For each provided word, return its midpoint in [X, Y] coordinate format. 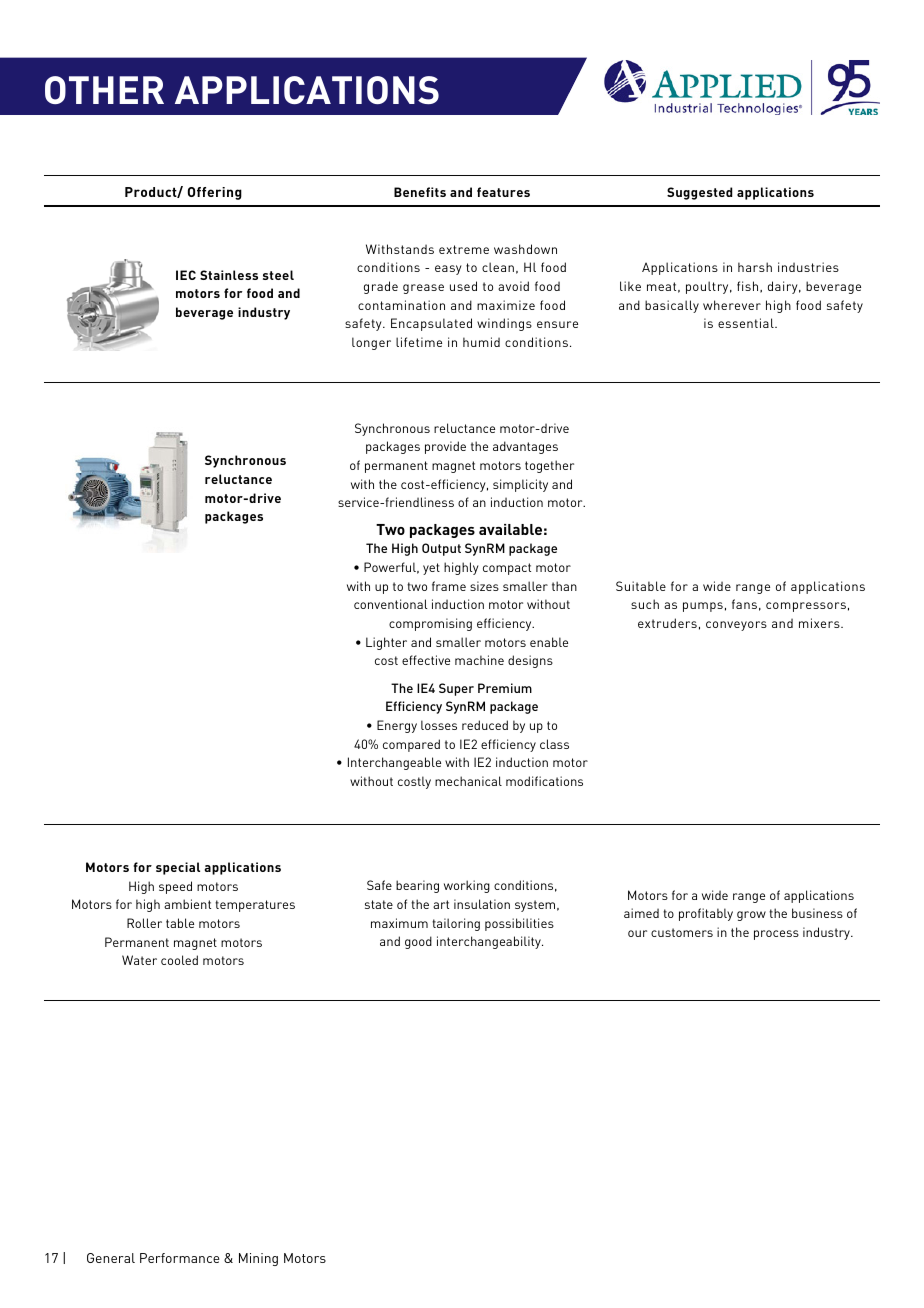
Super [456, 689]
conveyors [736, 626]
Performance [180, 1258]
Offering [215, 193]
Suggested [699, 193]
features [503, 192]
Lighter [386, 643]
